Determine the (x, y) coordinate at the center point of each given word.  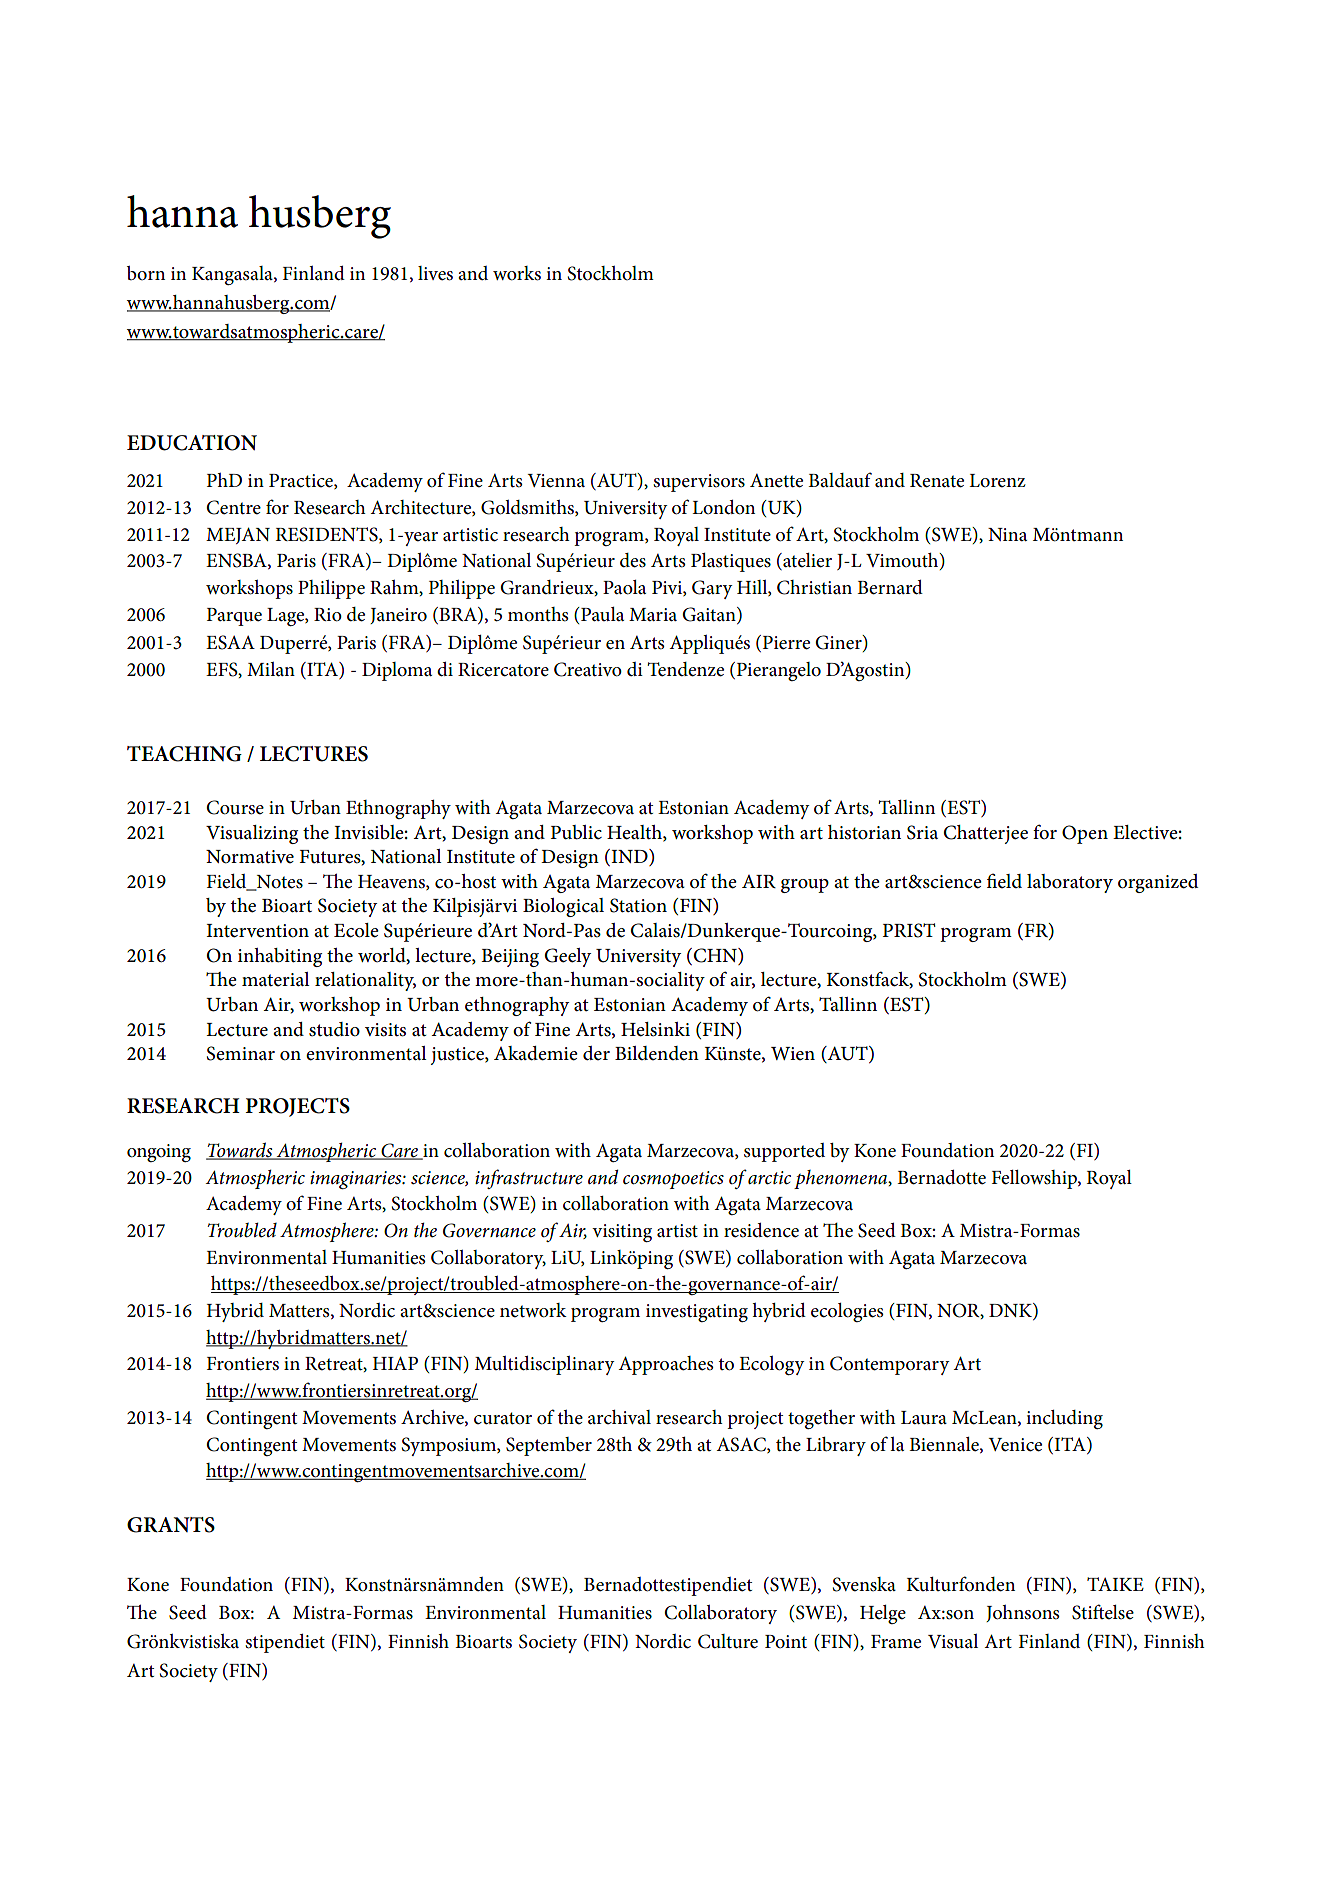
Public (576, 832)
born (146, 273)
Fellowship (1035, 1179)
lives (435, 273)
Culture (728, 1641)
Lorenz (997, 481)
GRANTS (171, 1525)
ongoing (159, 1153)
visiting (622, 1233)
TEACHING (184, 754)
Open (1085, 834)
